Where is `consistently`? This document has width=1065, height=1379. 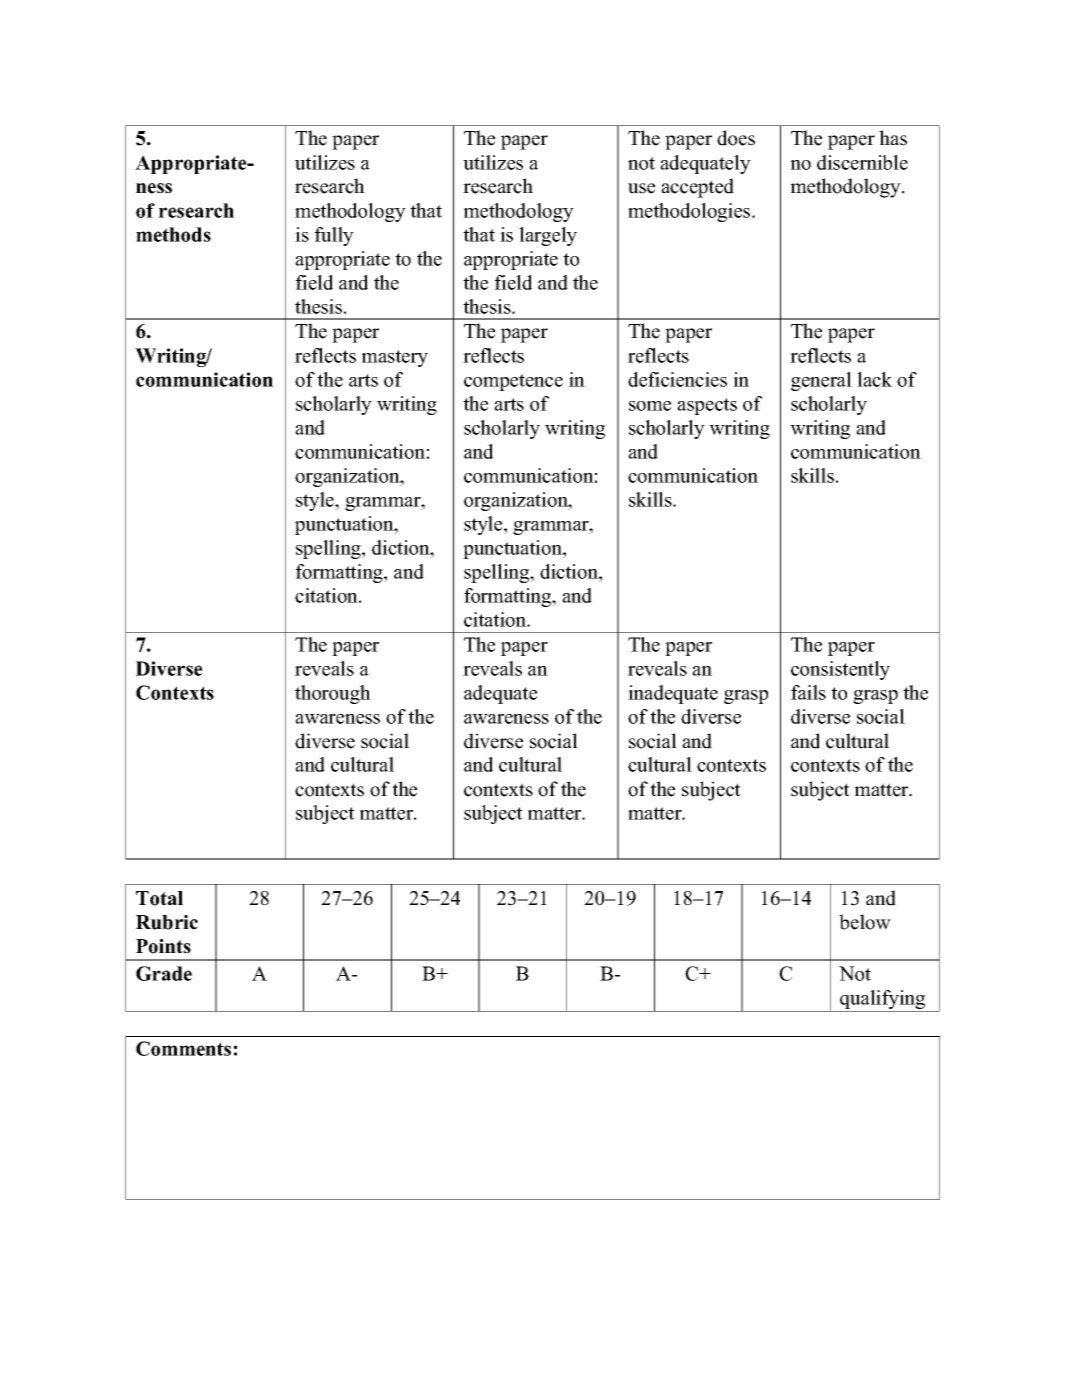 consistently is located at coordinates (840, 670).
